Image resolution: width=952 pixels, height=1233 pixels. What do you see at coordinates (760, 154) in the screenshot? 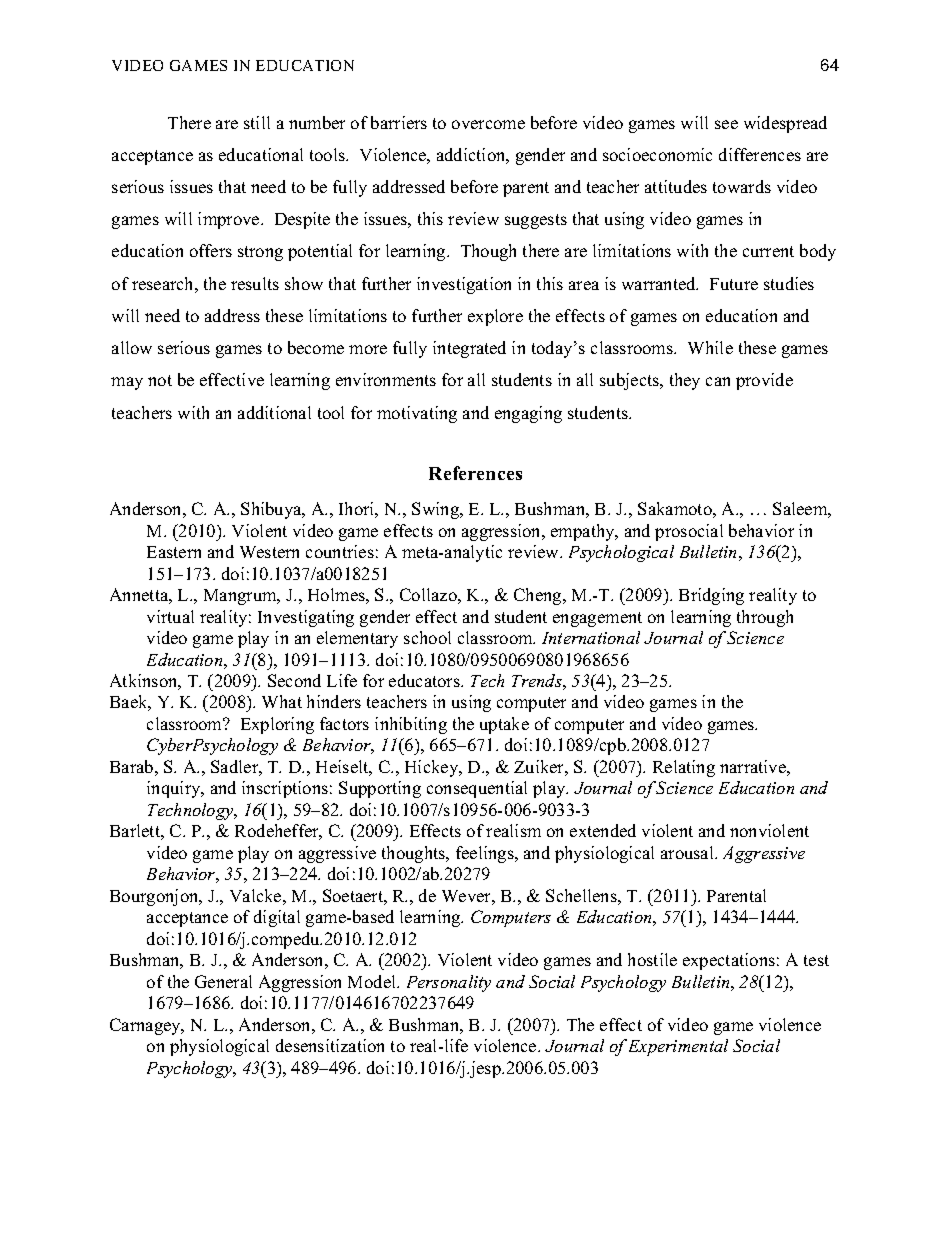
I see `differences` at bounding box center [760, 154].
